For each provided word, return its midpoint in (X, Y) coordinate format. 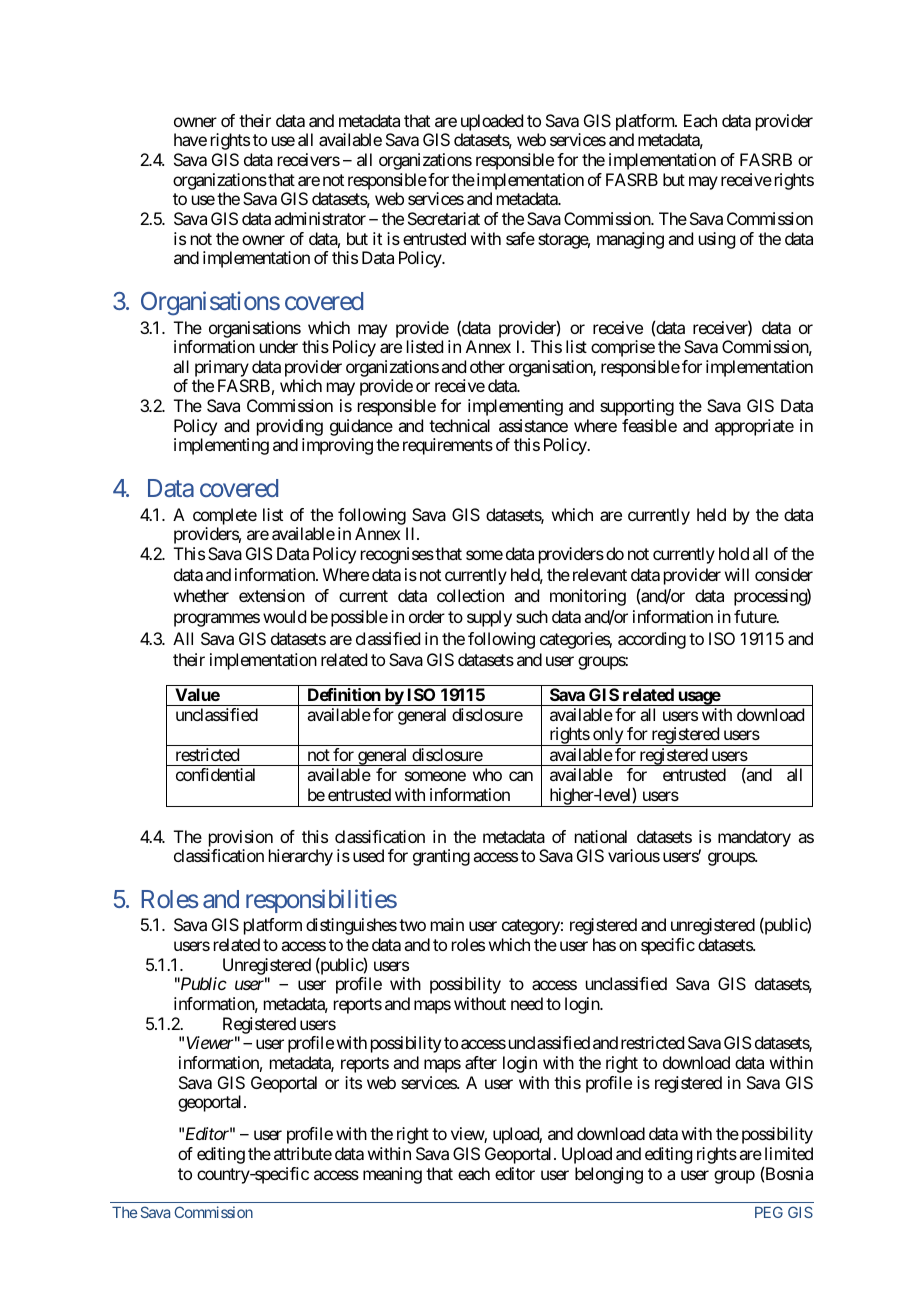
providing (290, 429)
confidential (215, 774)
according (652, 640)
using (717, 240)
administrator (320, 218)
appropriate (754, 427)
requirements (448, 446)
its (353, 1082)
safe (520, 238)
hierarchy (301, 857)
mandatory (754, 838)
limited (789, 1153)
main (447, 924)
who (487, 774)
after (481, 1062)
